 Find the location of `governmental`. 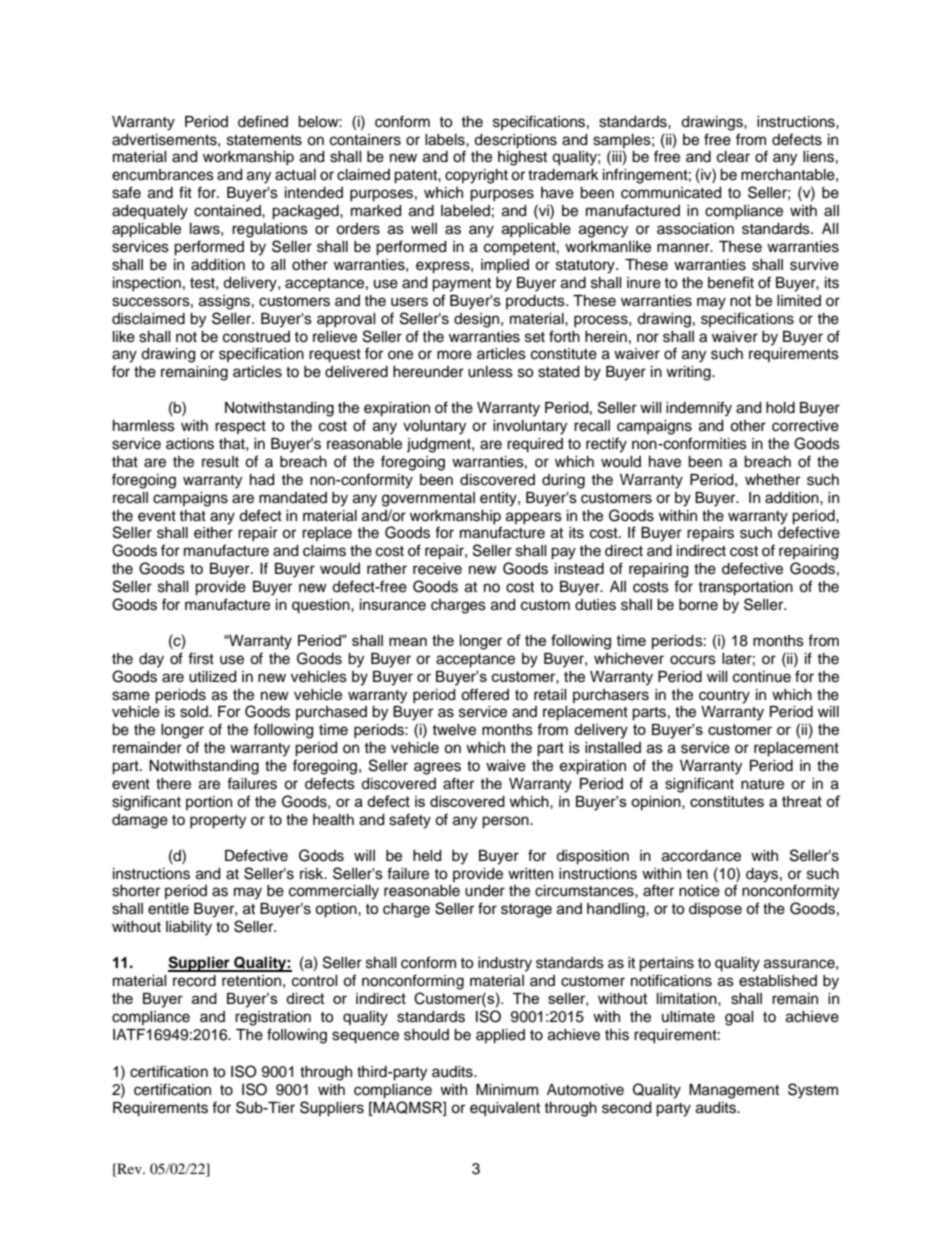

governmental is located at coordinates (428, 499).
